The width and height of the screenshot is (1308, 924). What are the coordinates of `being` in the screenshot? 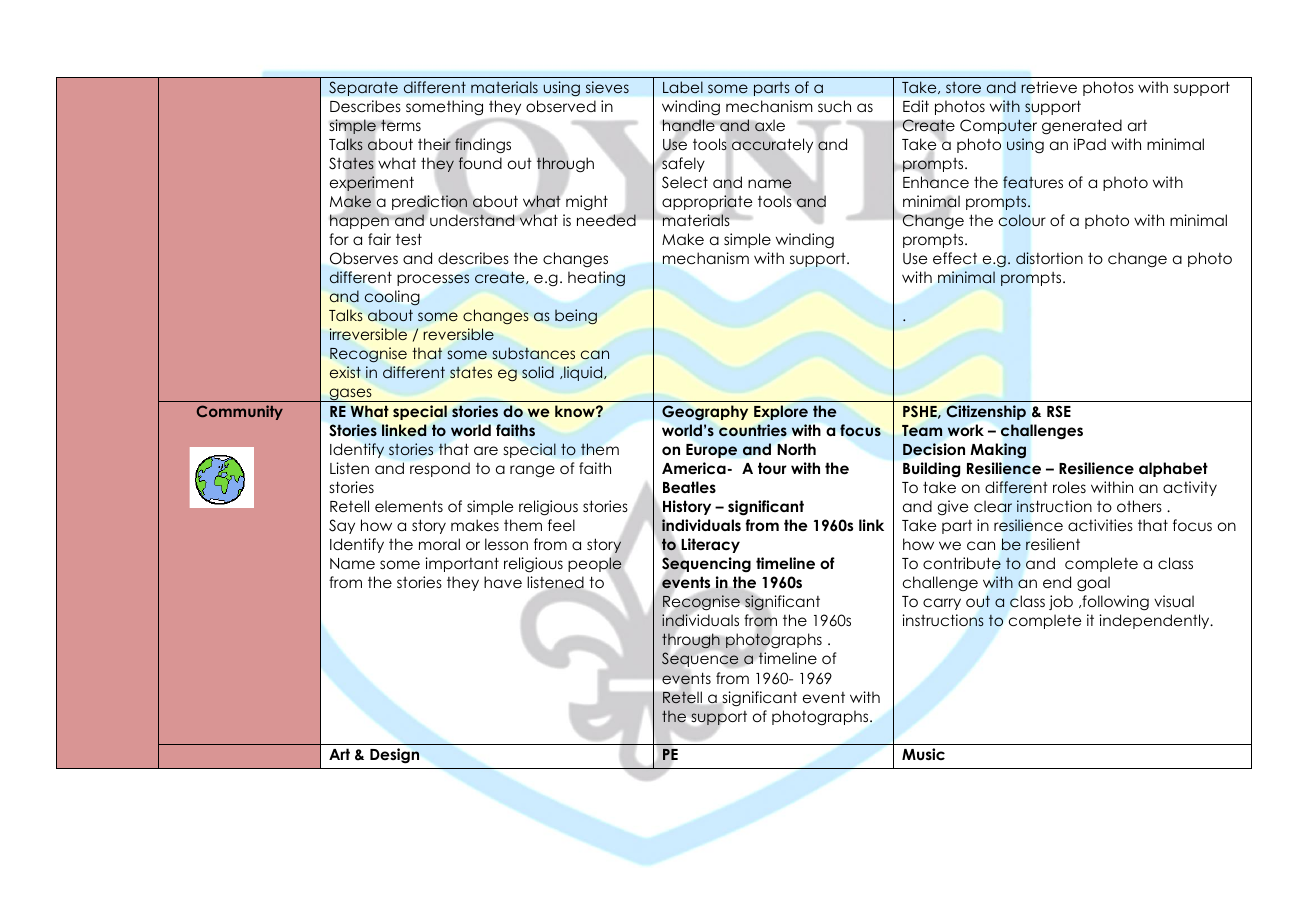 It's located at (576, 316).
